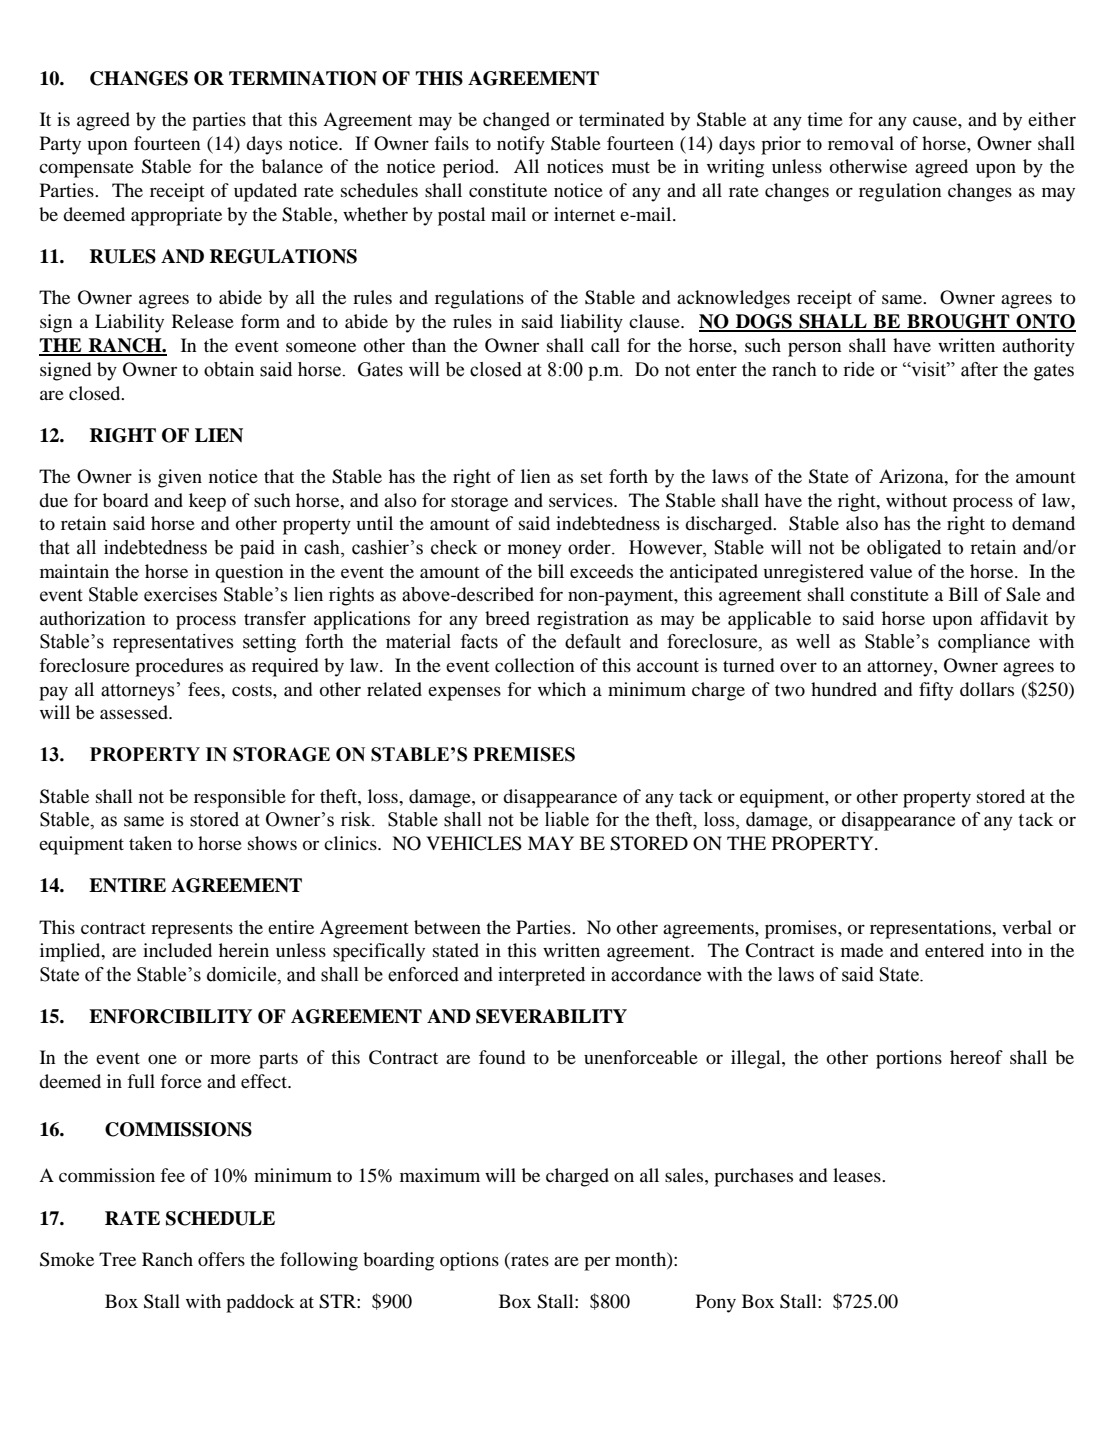 The width and height of the page is (1115, 1443). Describe the element at coordinates (909, 1059) in the page. I see `portions` at that location.
